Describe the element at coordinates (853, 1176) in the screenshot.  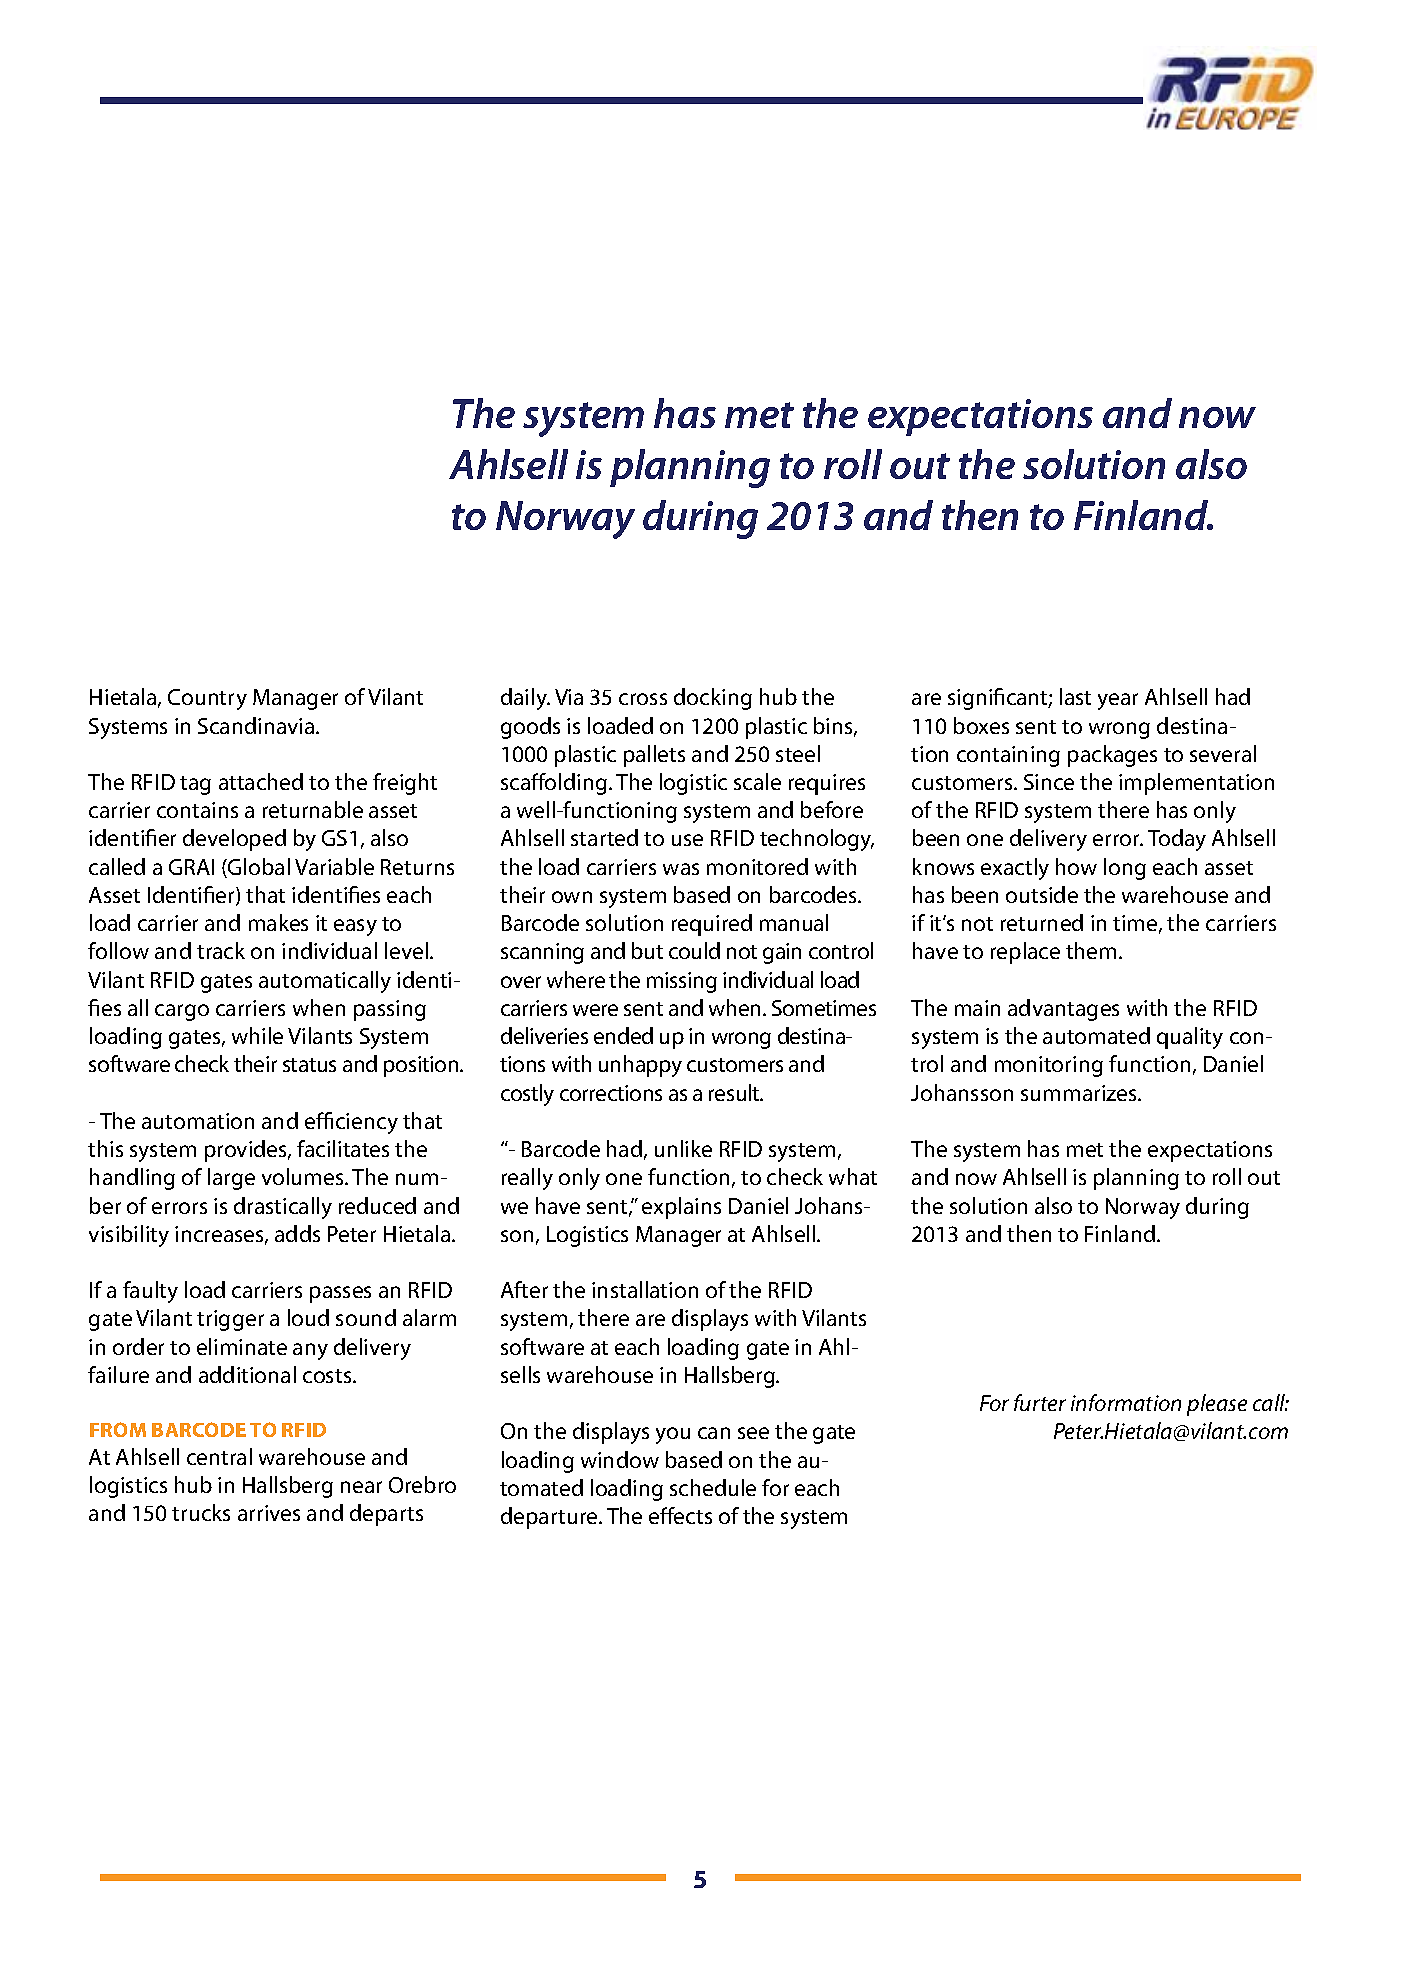
I see `what` at that location.
